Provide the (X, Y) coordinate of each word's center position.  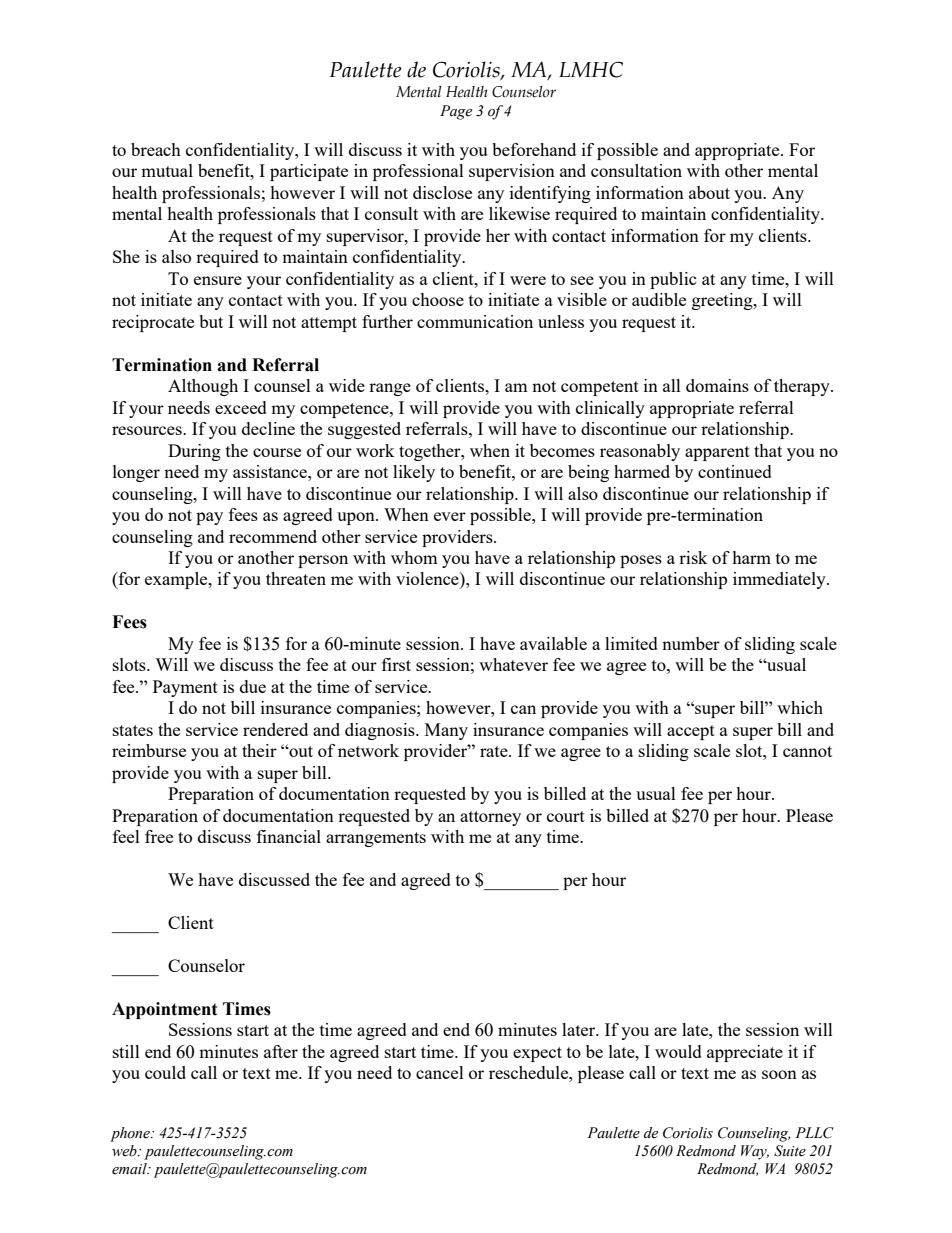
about (709, 192)
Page (456, 112)
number (691, 643)
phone (131, 1134)
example (177, 580)
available (553, 643)
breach (156, 149)
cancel (440, 1072)
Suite (790, 1151)
